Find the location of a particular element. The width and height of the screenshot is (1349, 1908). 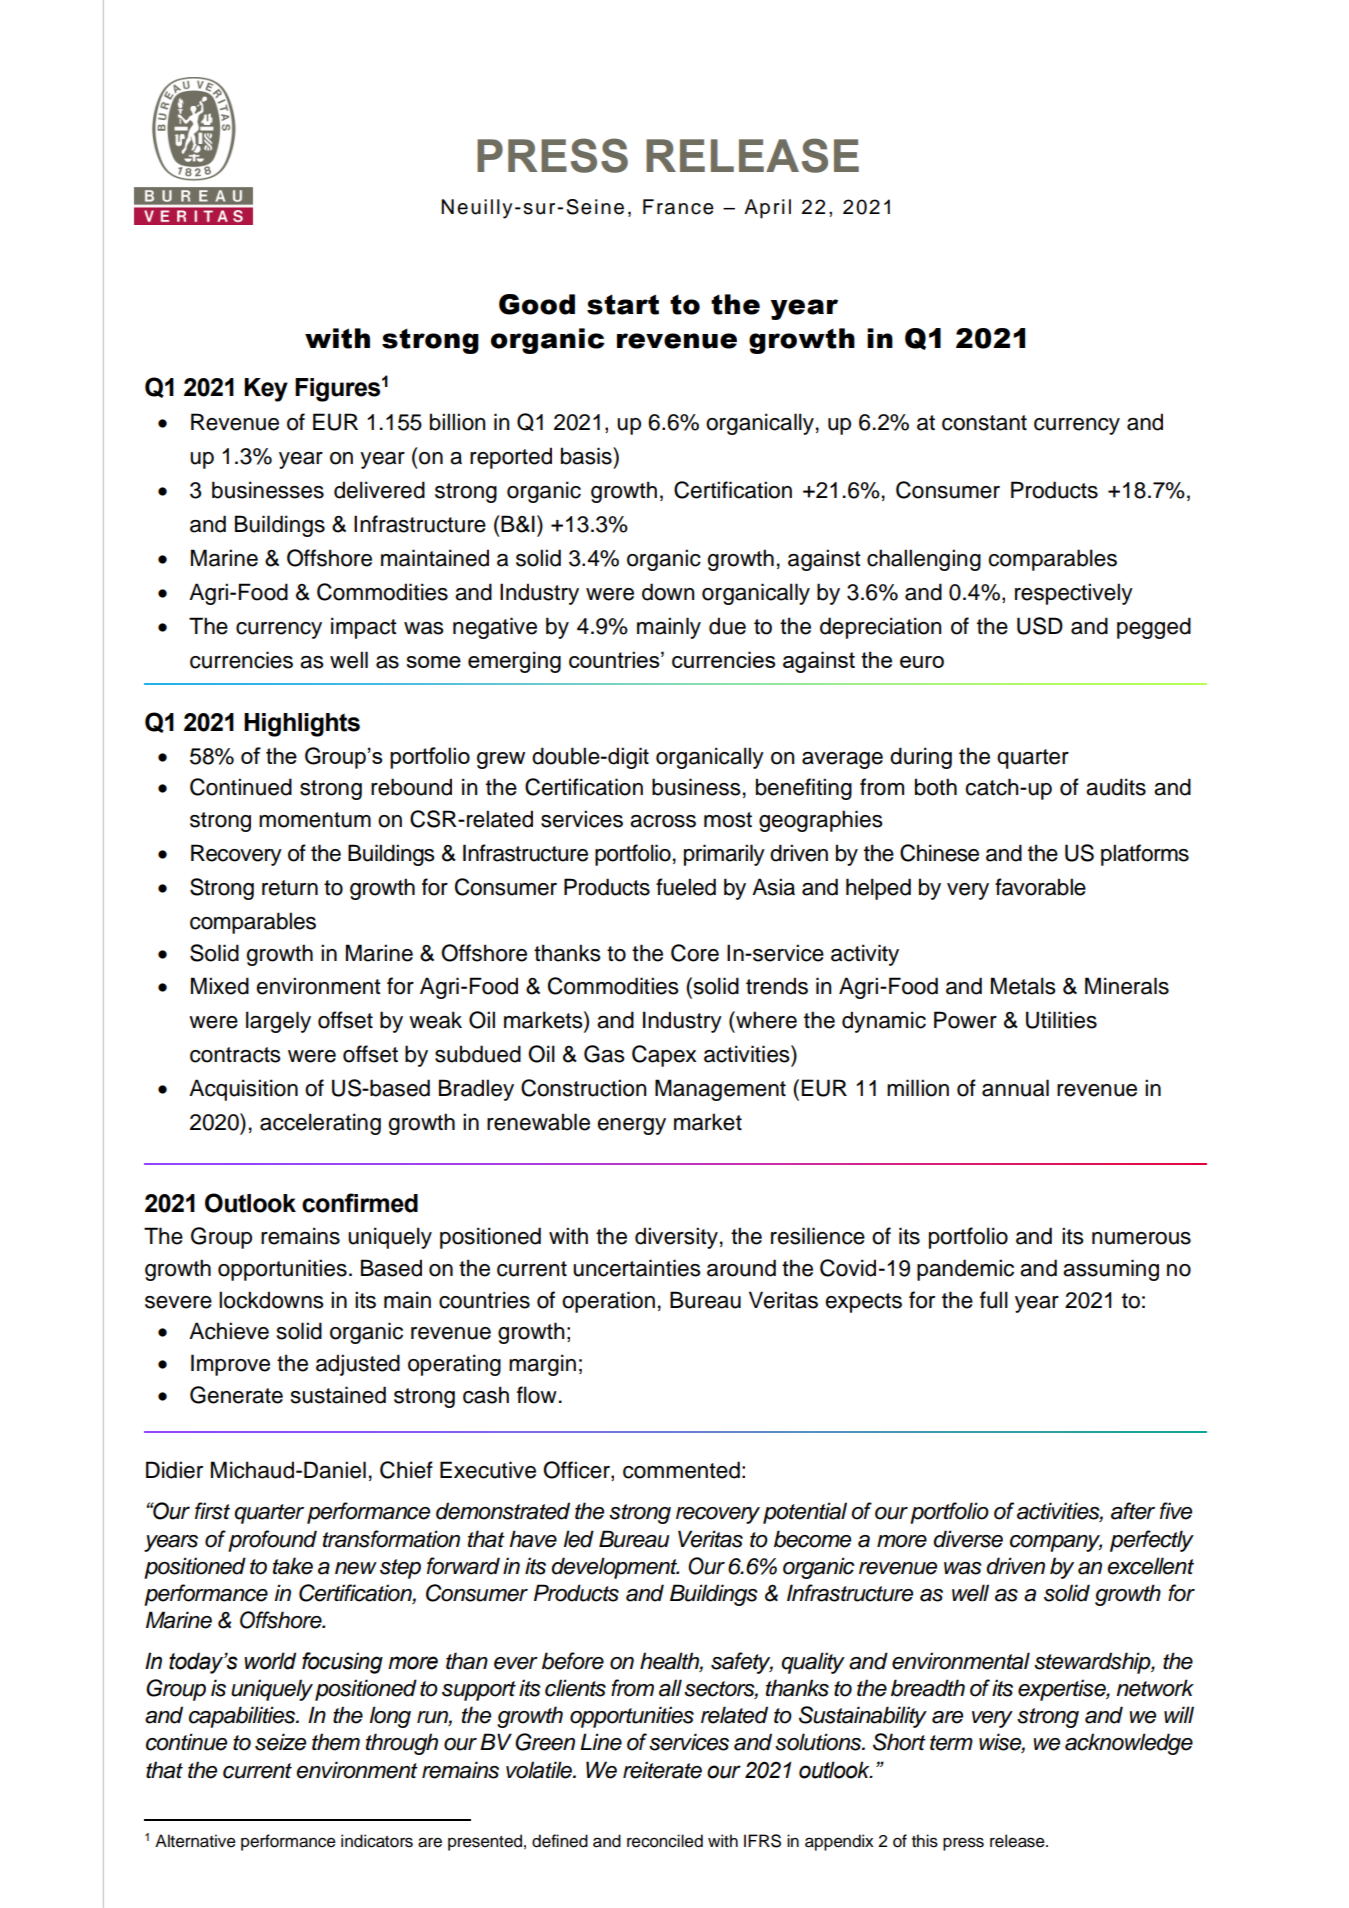

France is located at coordinates (678, 207).
